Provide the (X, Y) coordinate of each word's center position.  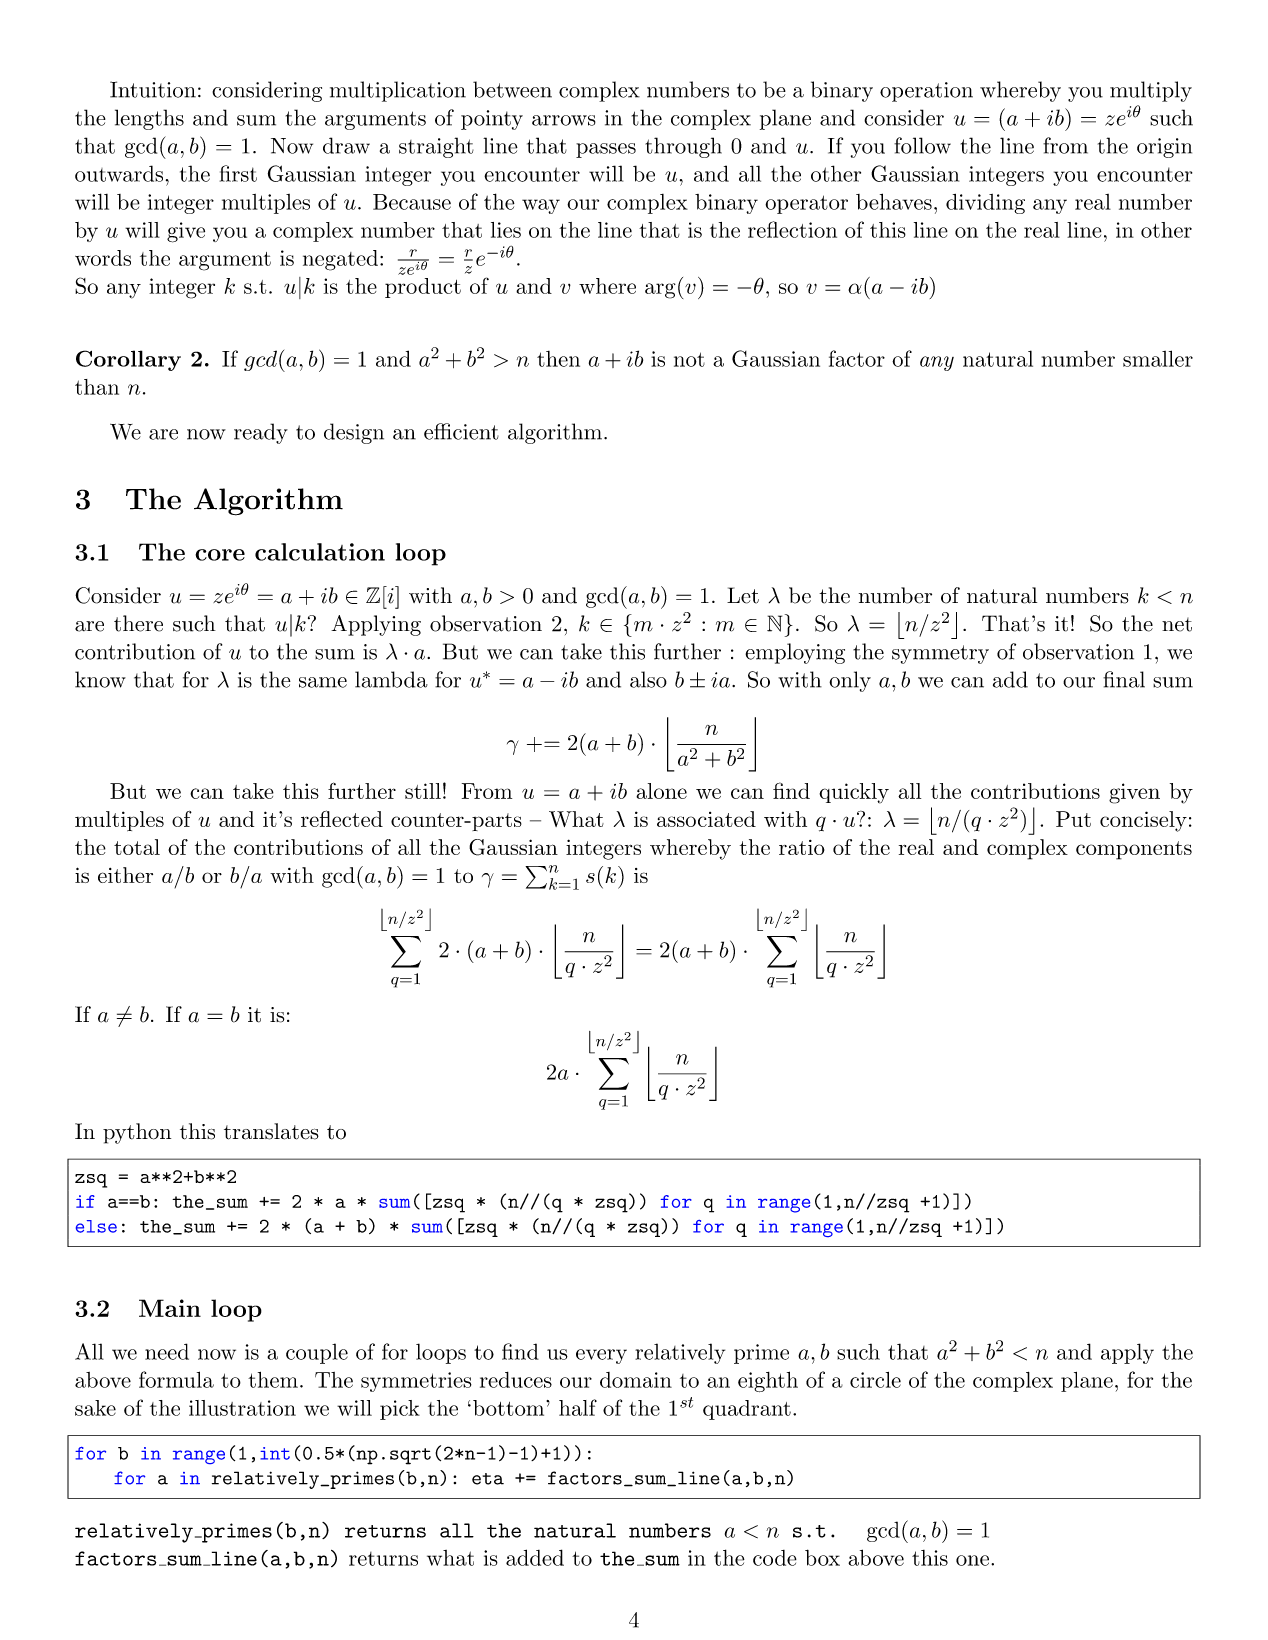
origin (1164, 148)
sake (95, 1408)
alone (661, 791)
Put (1073, 819)
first (238, 173)
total (137, 847)
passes (606, 150)
